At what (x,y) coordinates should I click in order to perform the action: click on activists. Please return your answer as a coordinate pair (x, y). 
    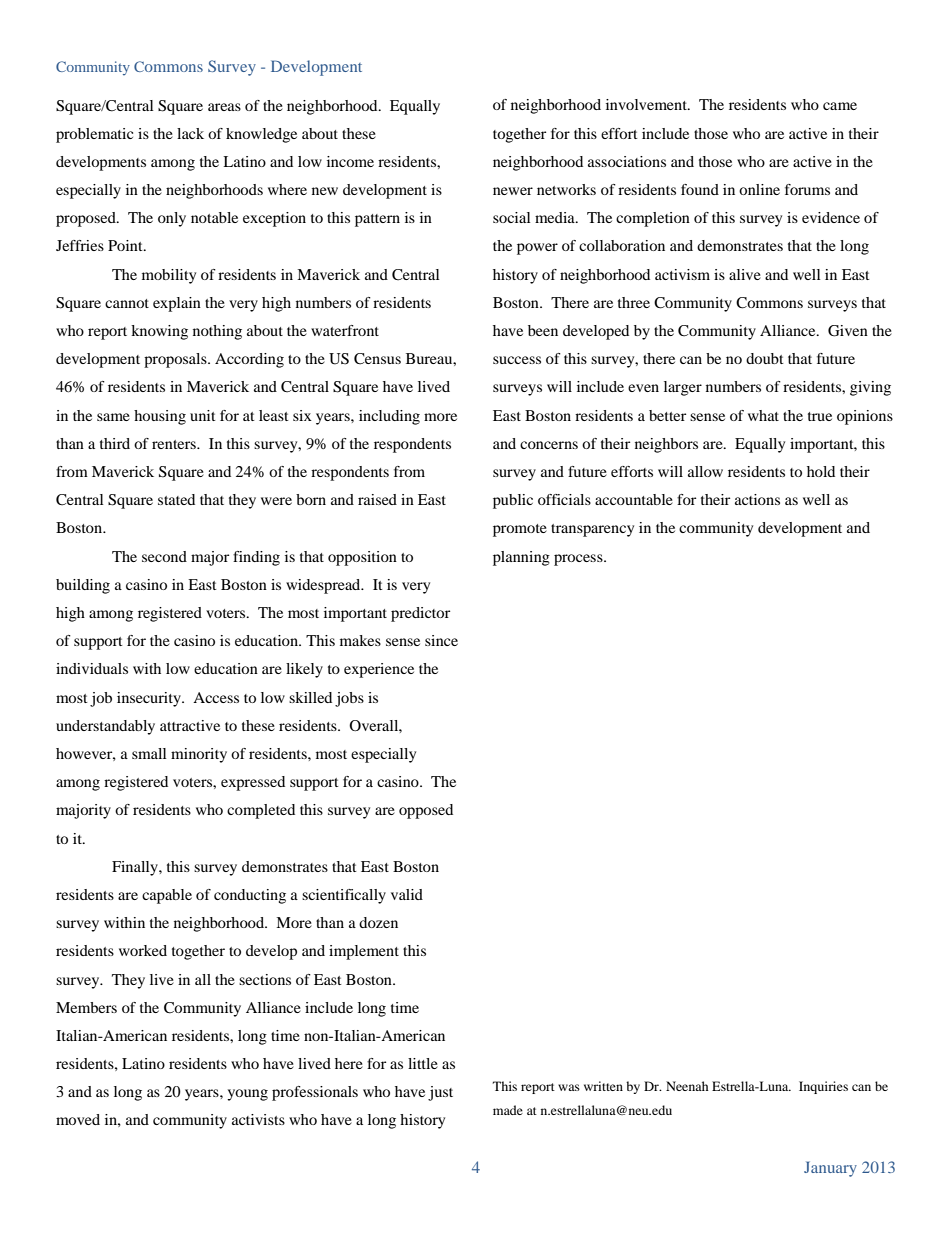
    Looking at the image, I should click on (258, 1119).
